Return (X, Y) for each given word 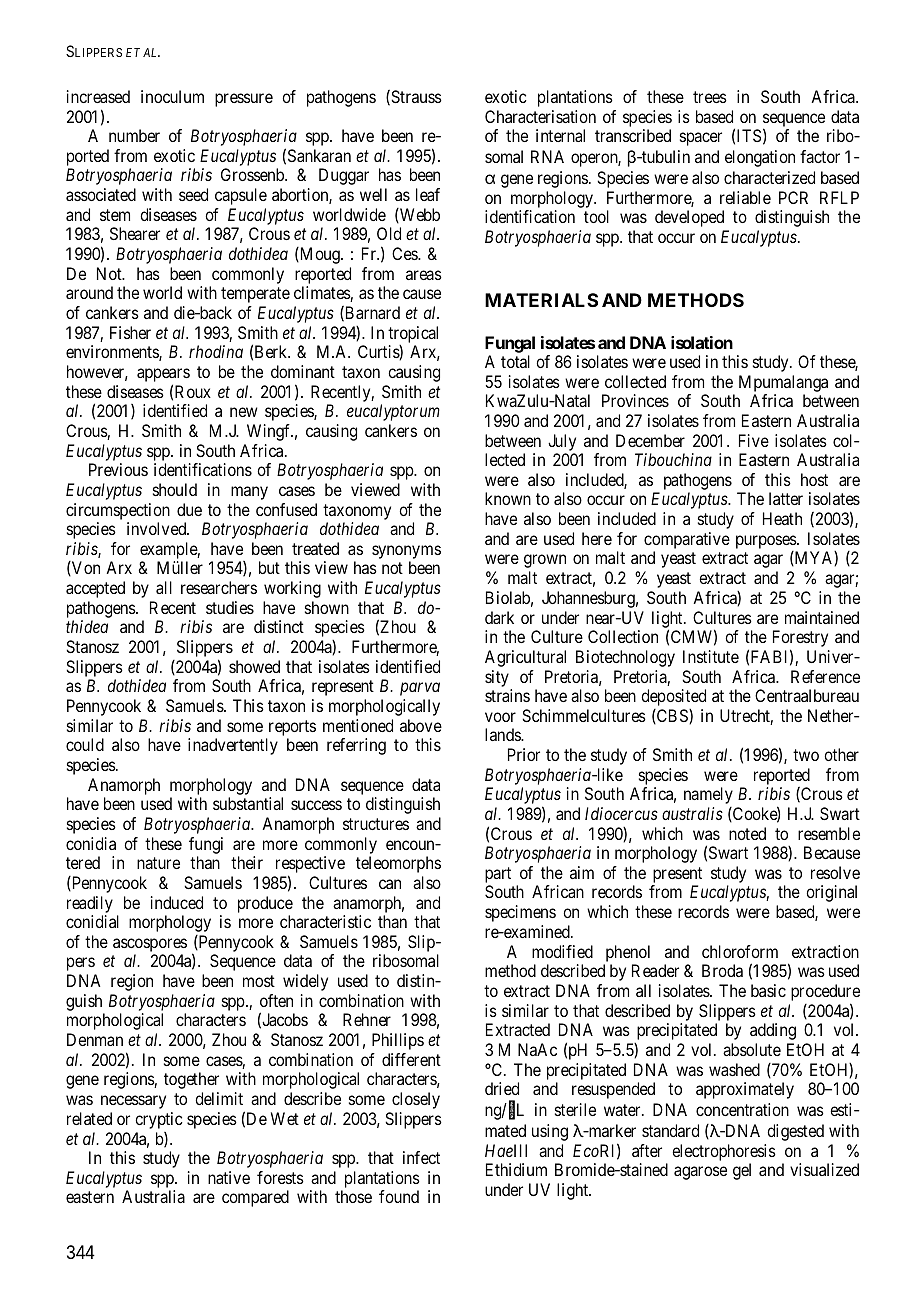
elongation (760, 158)
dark (499, 617)
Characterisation (540, 116)
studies (230, 607)
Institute (711, 656)
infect (421, 1157)
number (134, 135)
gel (742, 1171)
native (229, 1177)
